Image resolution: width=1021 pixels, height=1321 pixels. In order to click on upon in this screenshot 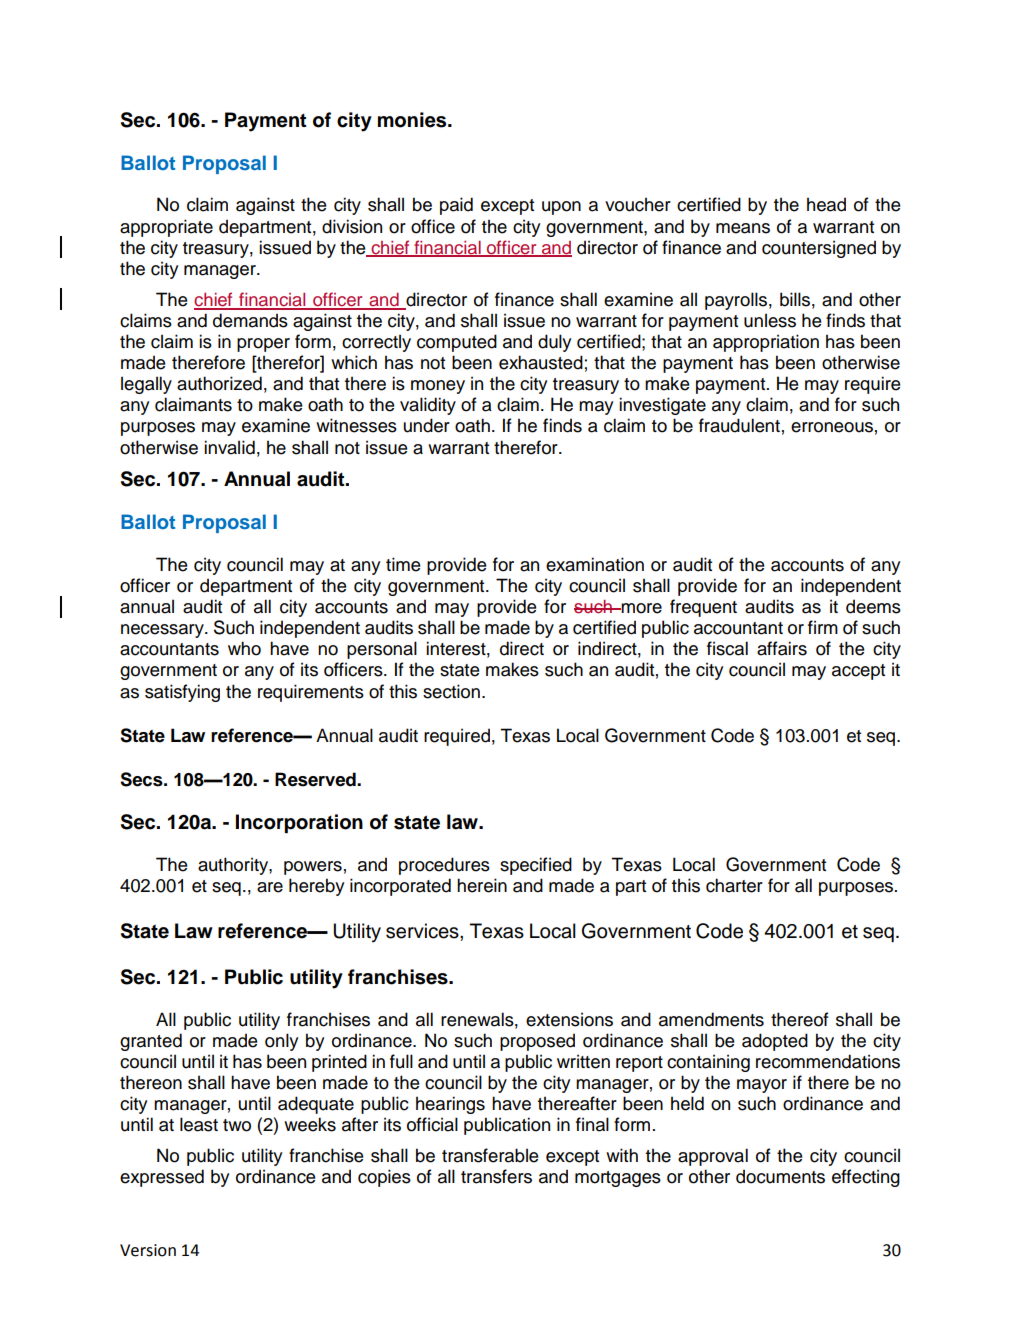, I will do `click(561, 208)`.
